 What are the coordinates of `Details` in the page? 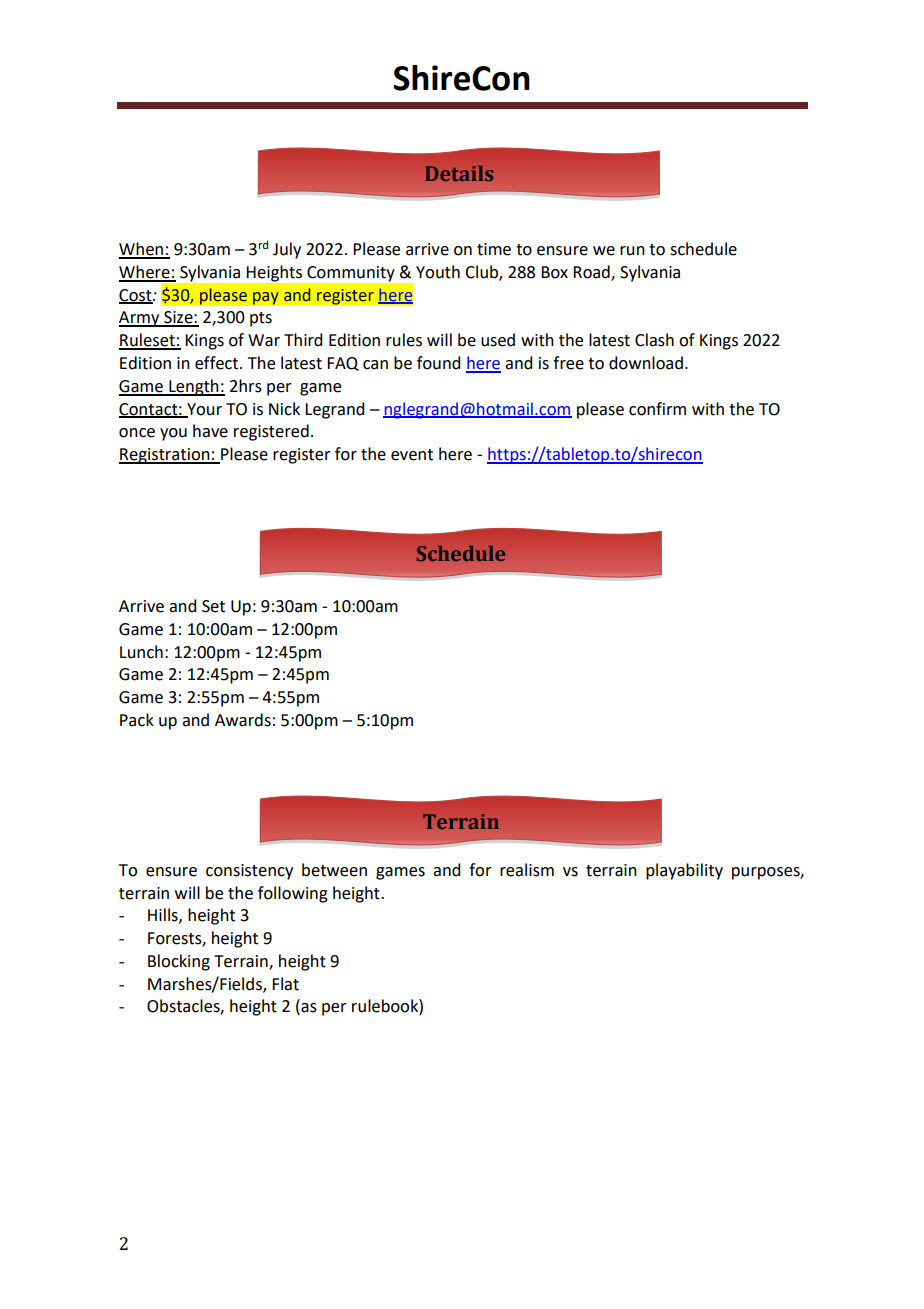 It's located at (459, 173).
